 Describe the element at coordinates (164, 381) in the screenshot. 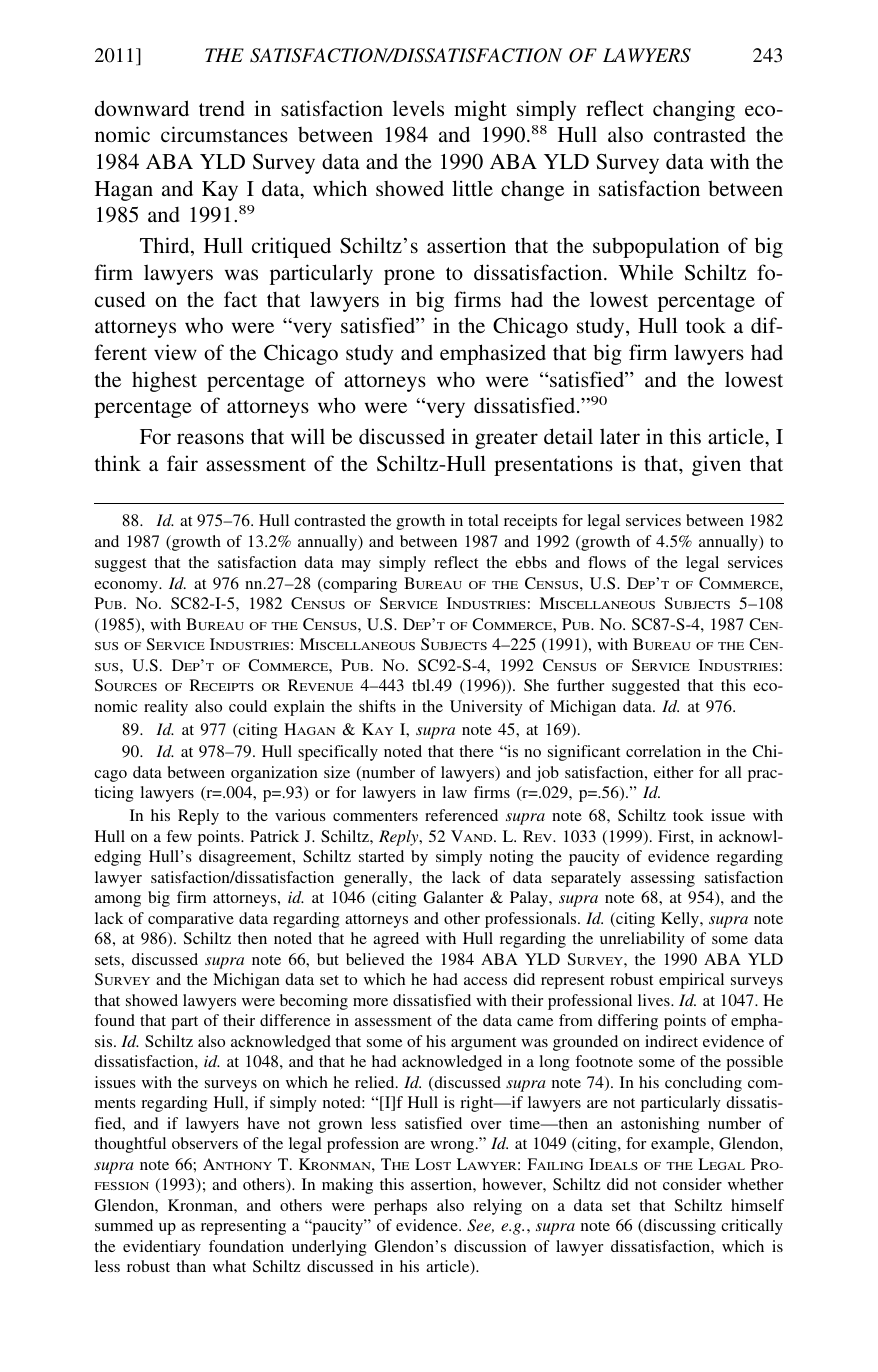

I see `highest` at that location.
